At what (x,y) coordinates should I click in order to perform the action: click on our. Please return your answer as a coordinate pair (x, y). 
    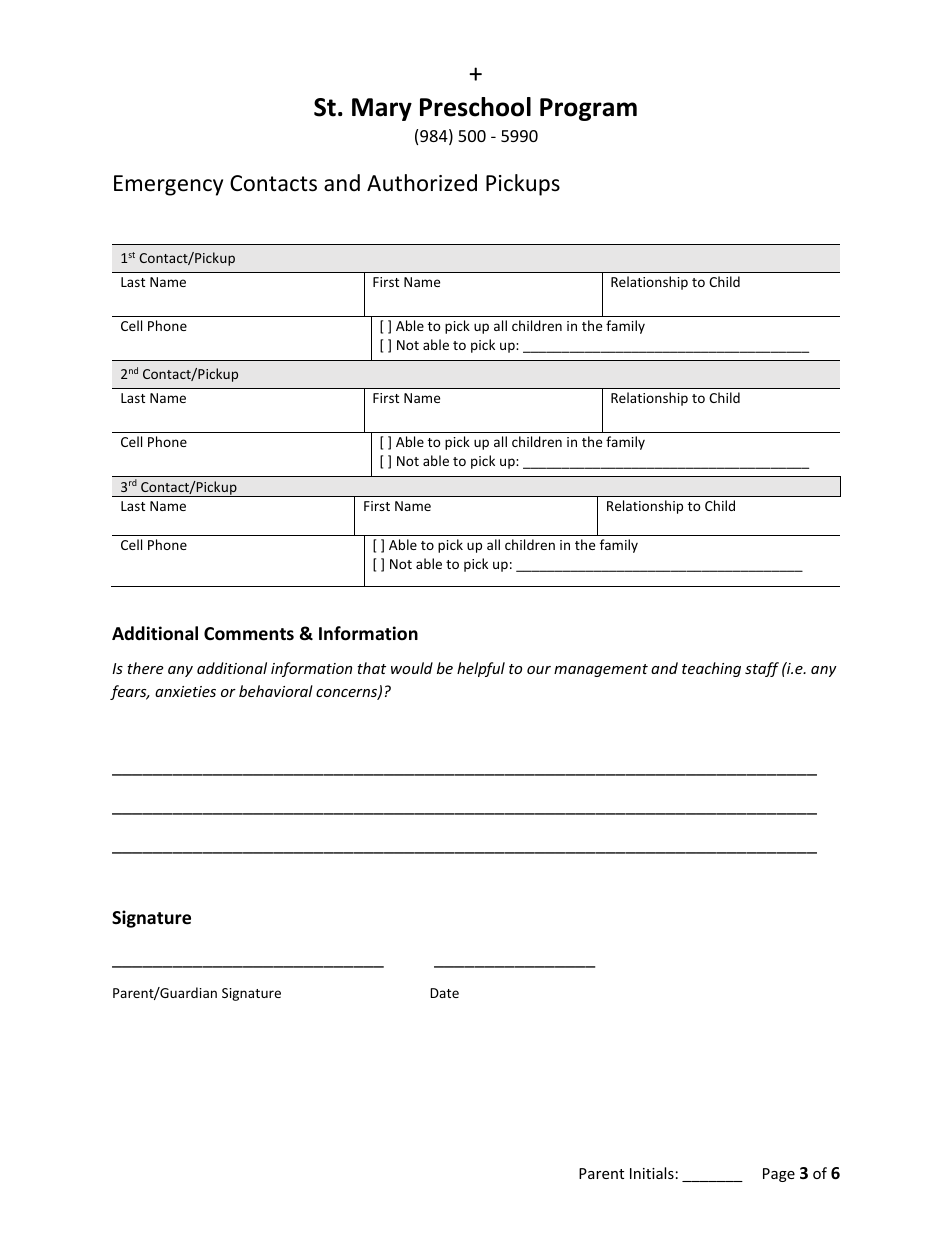
    Looking at the image, I should click on (539, 670).
